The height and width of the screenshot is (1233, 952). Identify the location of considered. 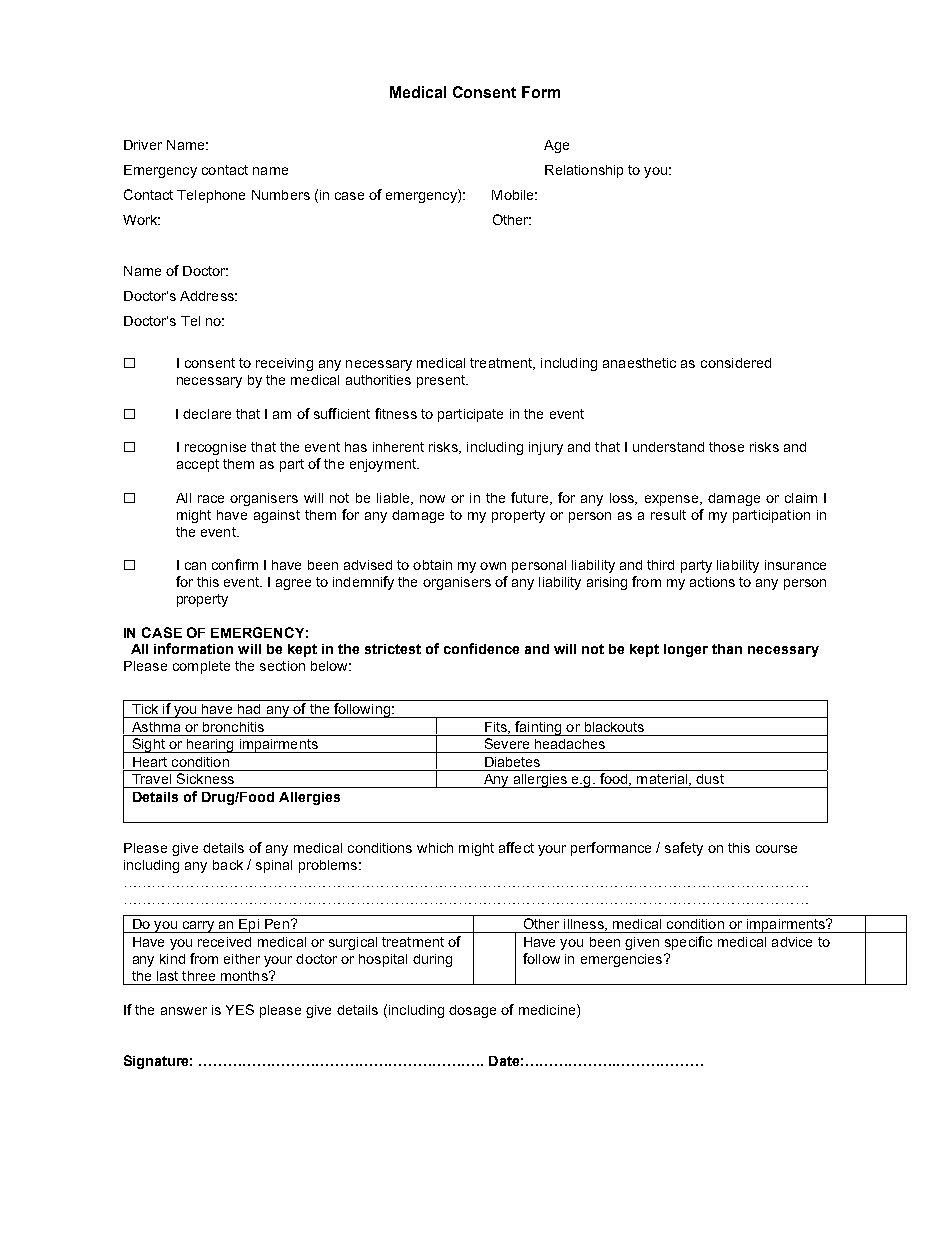
(736, 363).
